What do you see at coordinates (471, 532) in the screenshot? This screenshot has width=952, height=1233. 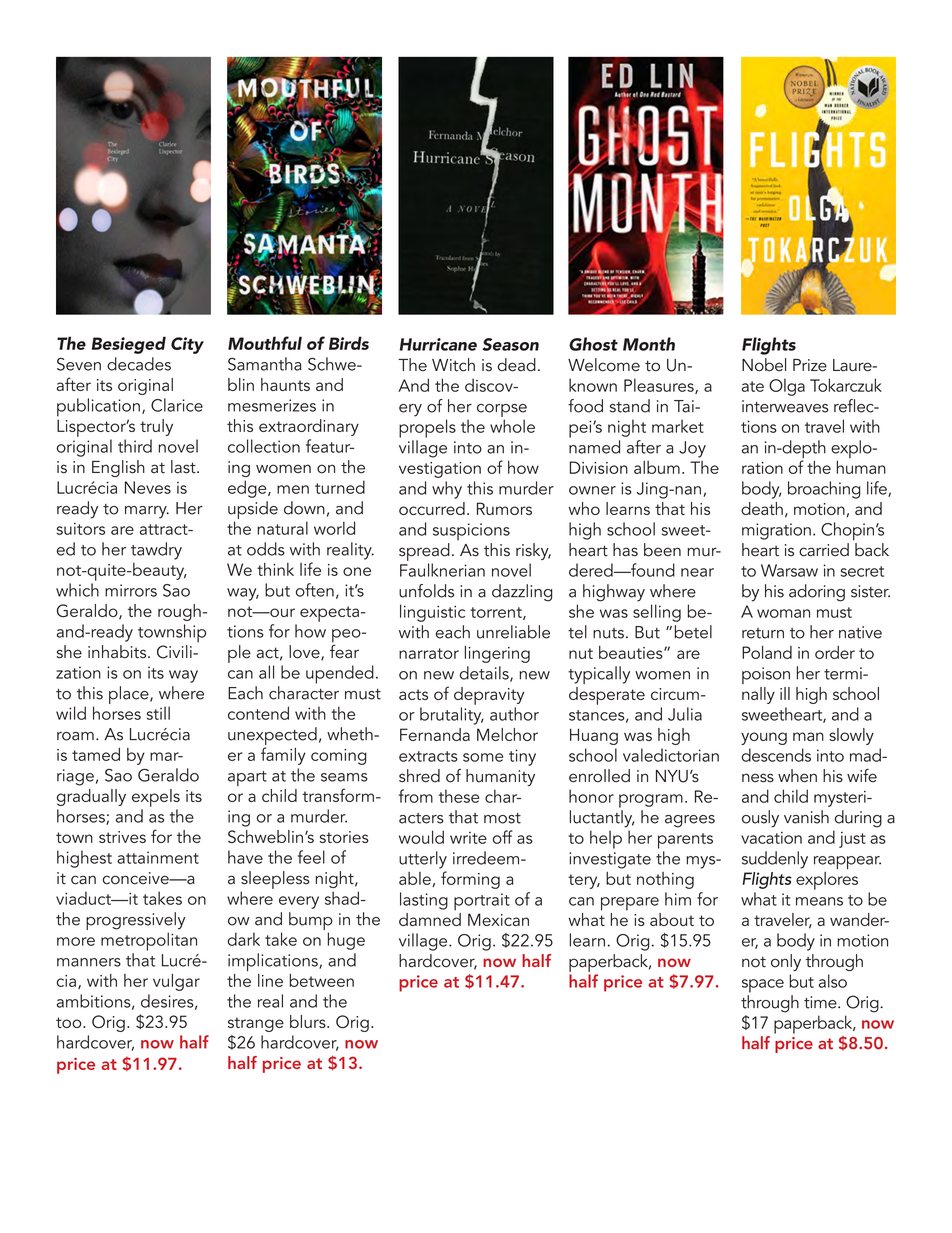 I see `suspicions` at bounding box center [471, 532].
